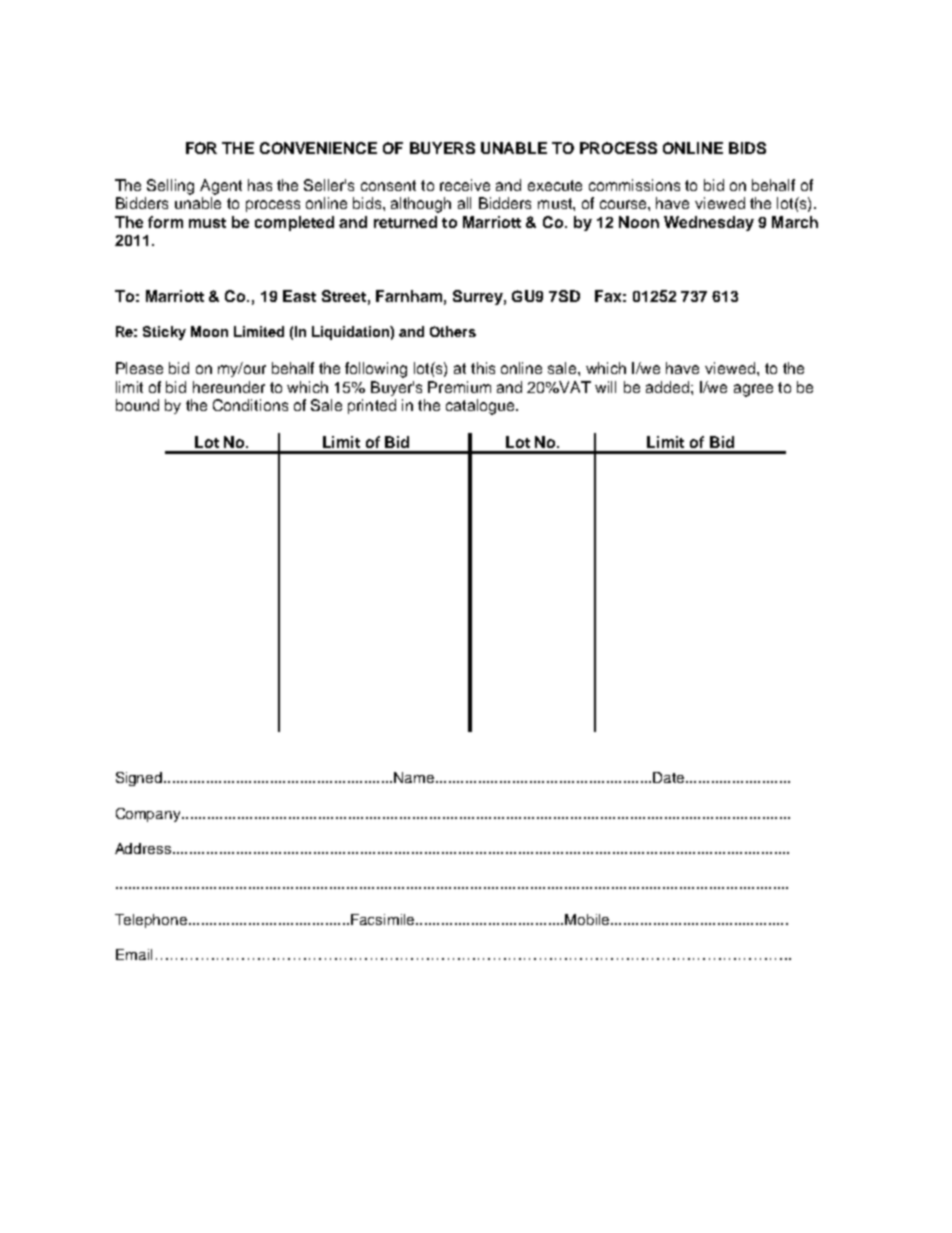  I want to click on Email, so click(134, 954).
